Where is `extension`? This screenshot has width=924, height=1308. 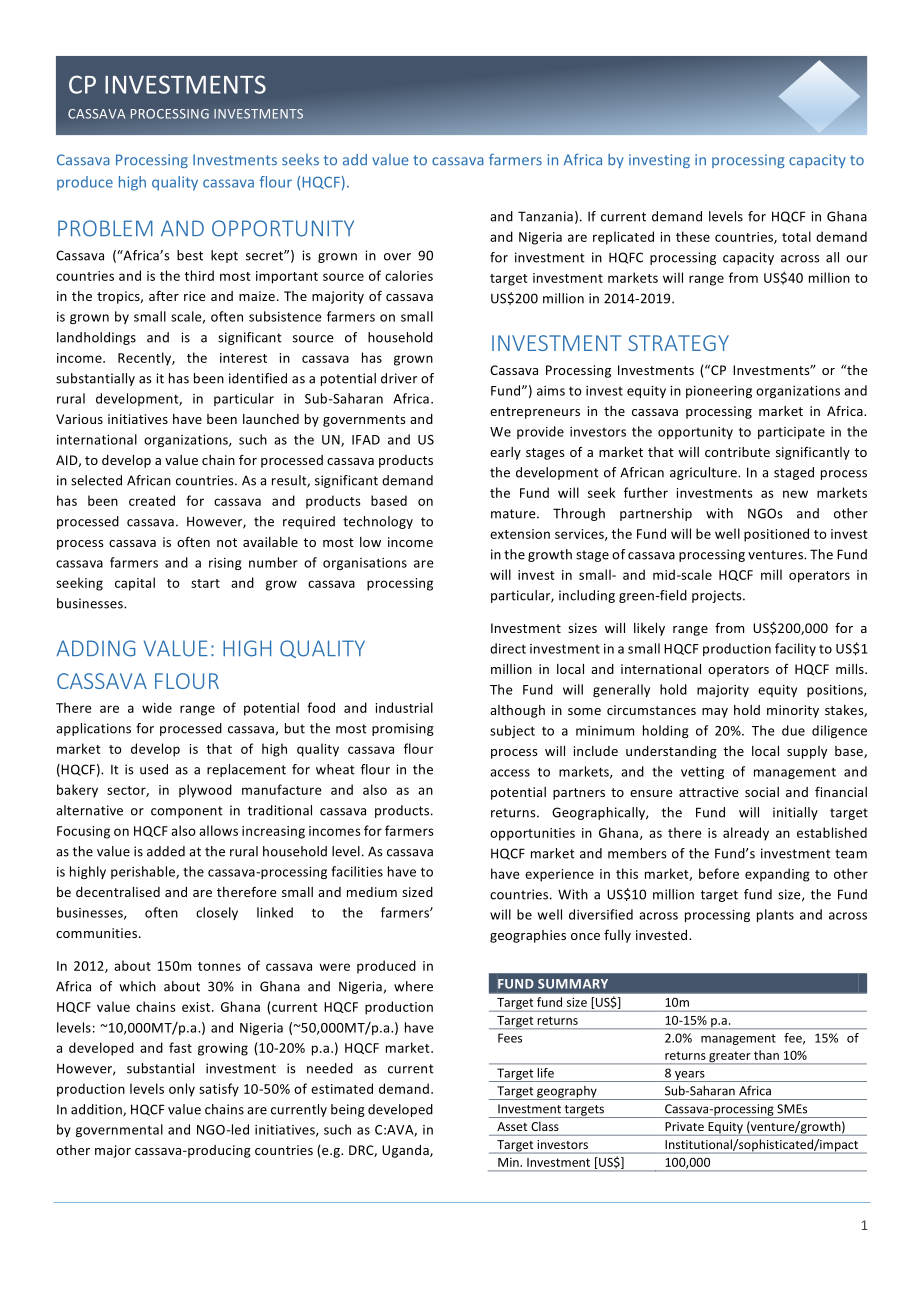 extension is located at coordinates (520, 534).
